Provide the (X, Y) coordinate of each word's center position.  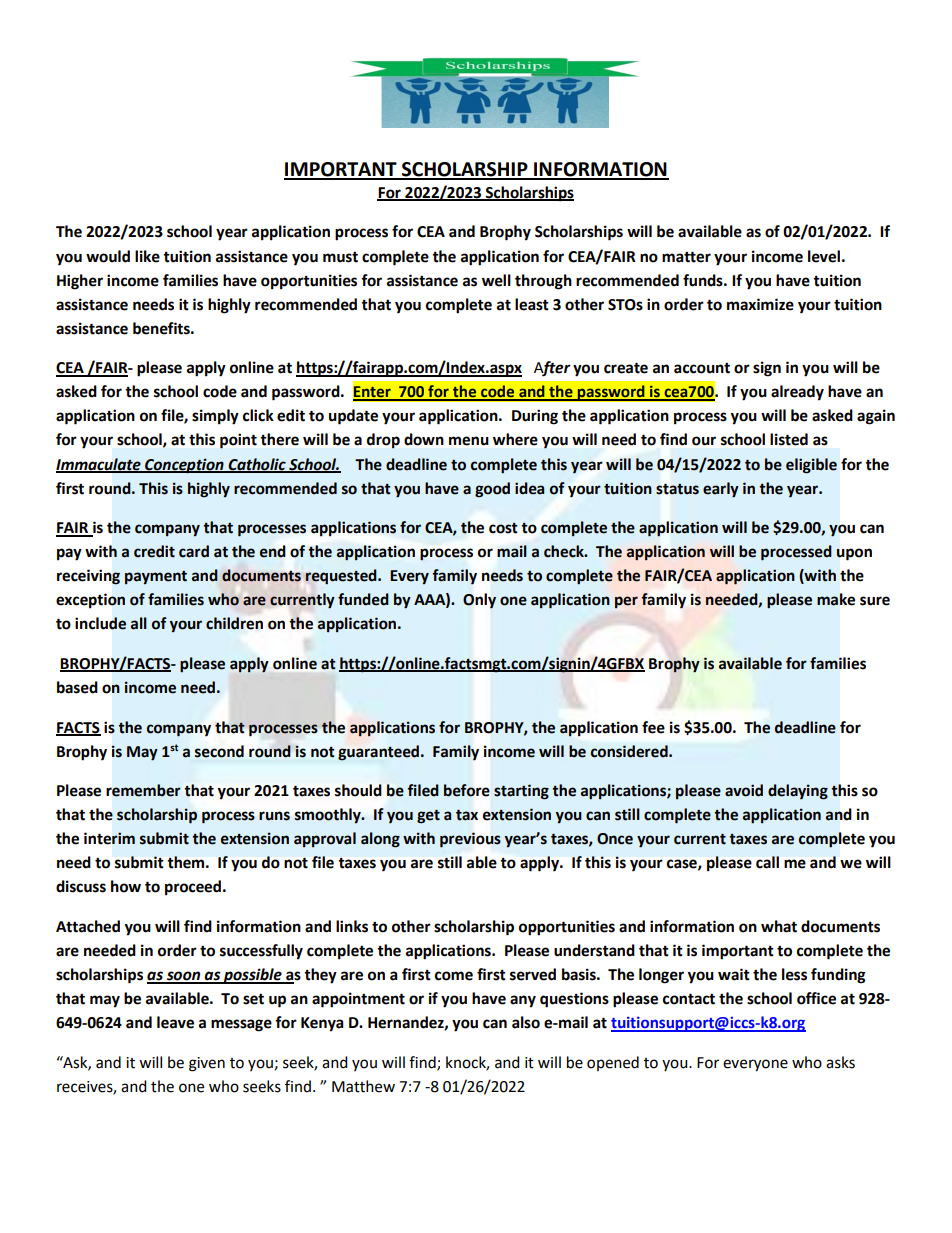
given (207, 1064)
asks (840, 1062)
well (496, 280)
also (526, 1022)
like (147, 256)
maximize (760, 304)
